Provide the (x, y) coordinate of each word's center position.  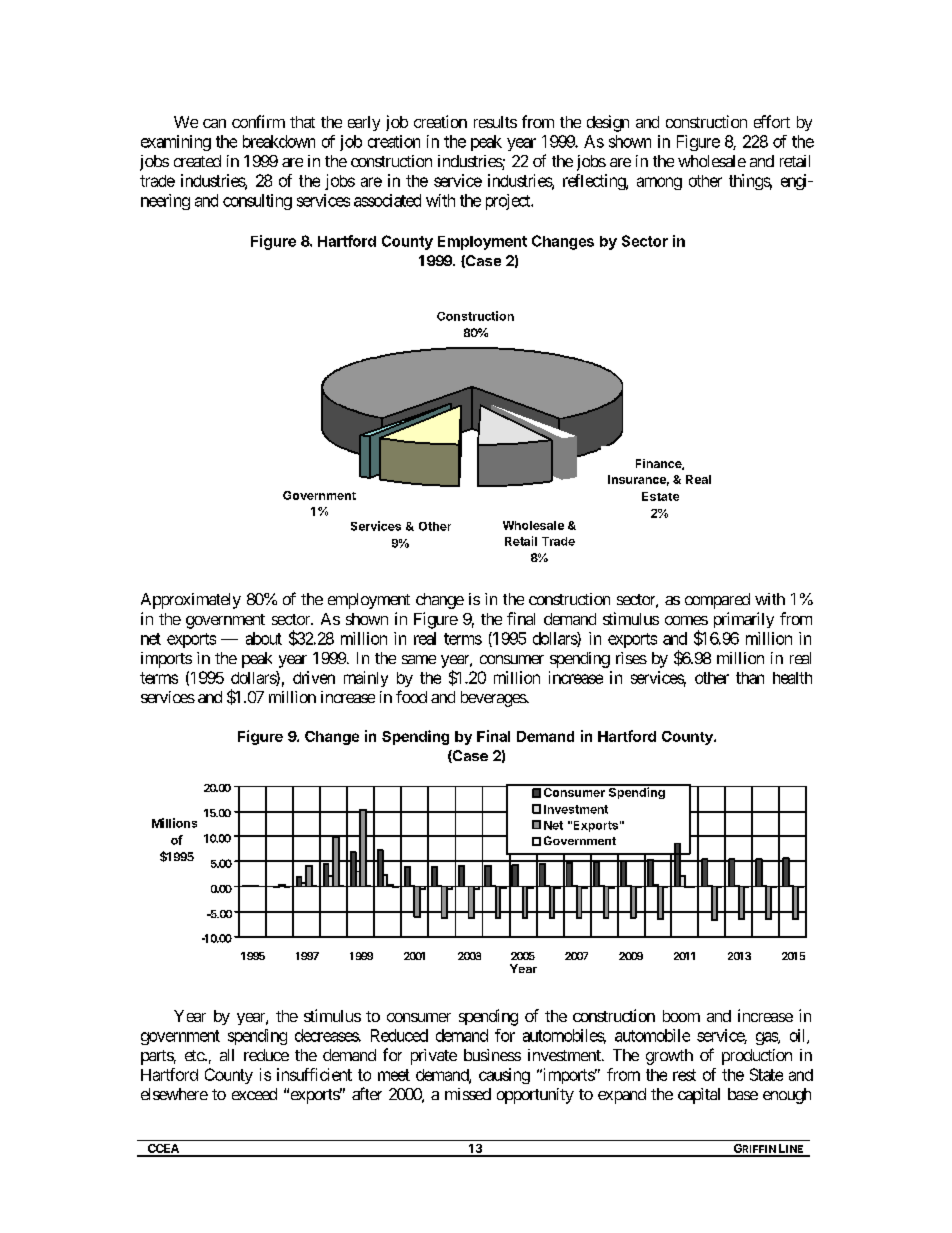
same (419, 659)
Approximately (191, 601)
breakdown (279, 141)
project (509, 202)
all (227, 1055)
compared (717, 601)
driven (314, 677)
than (750, 678)
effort (772, 121)
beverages (494, 699)
